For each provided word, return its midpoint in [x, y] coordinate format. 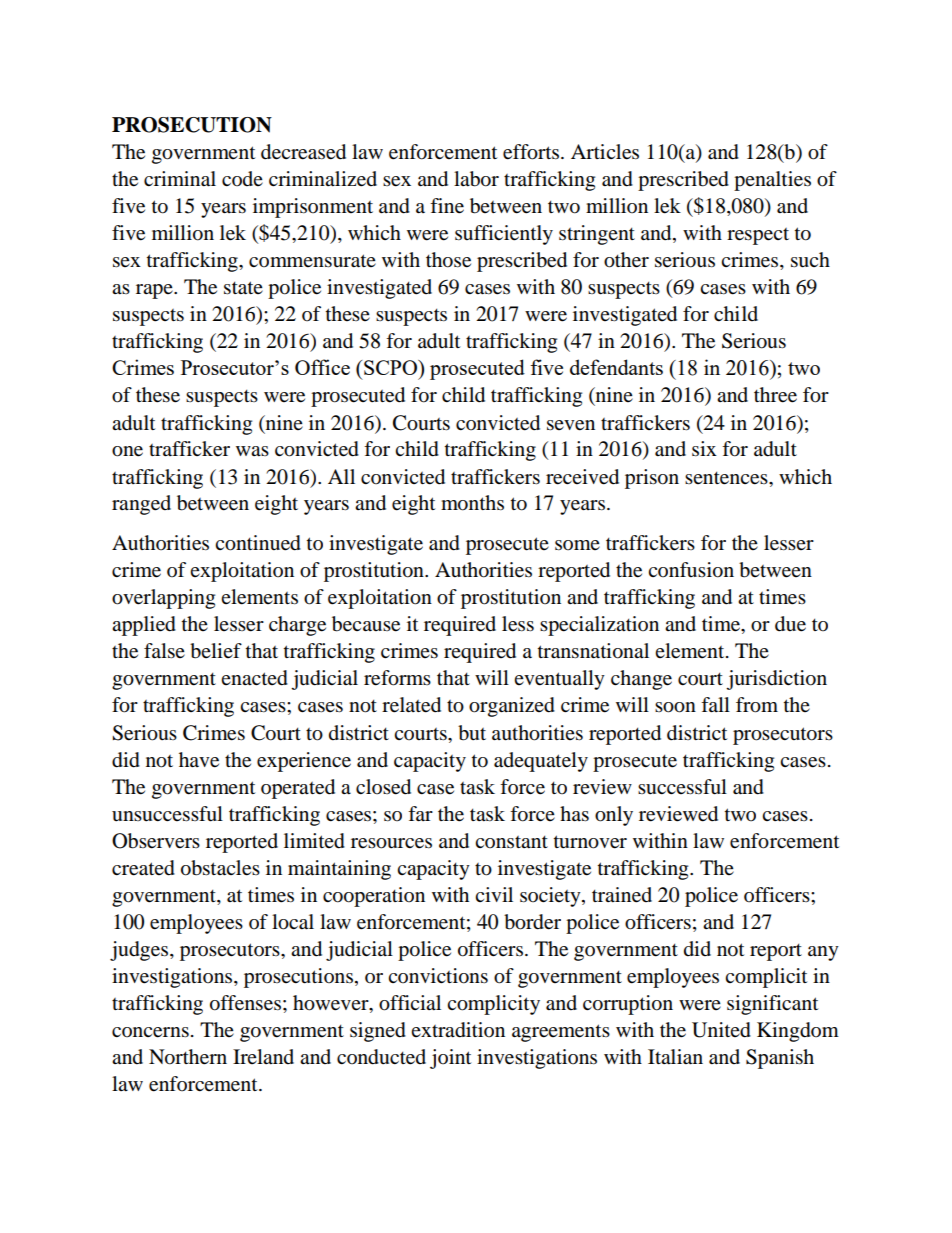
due [790, 624]
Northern [188, 1057]
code [242, 179]
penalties [772, 181]
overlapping [163, 599]
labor [476, 179]
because [366, 624]
